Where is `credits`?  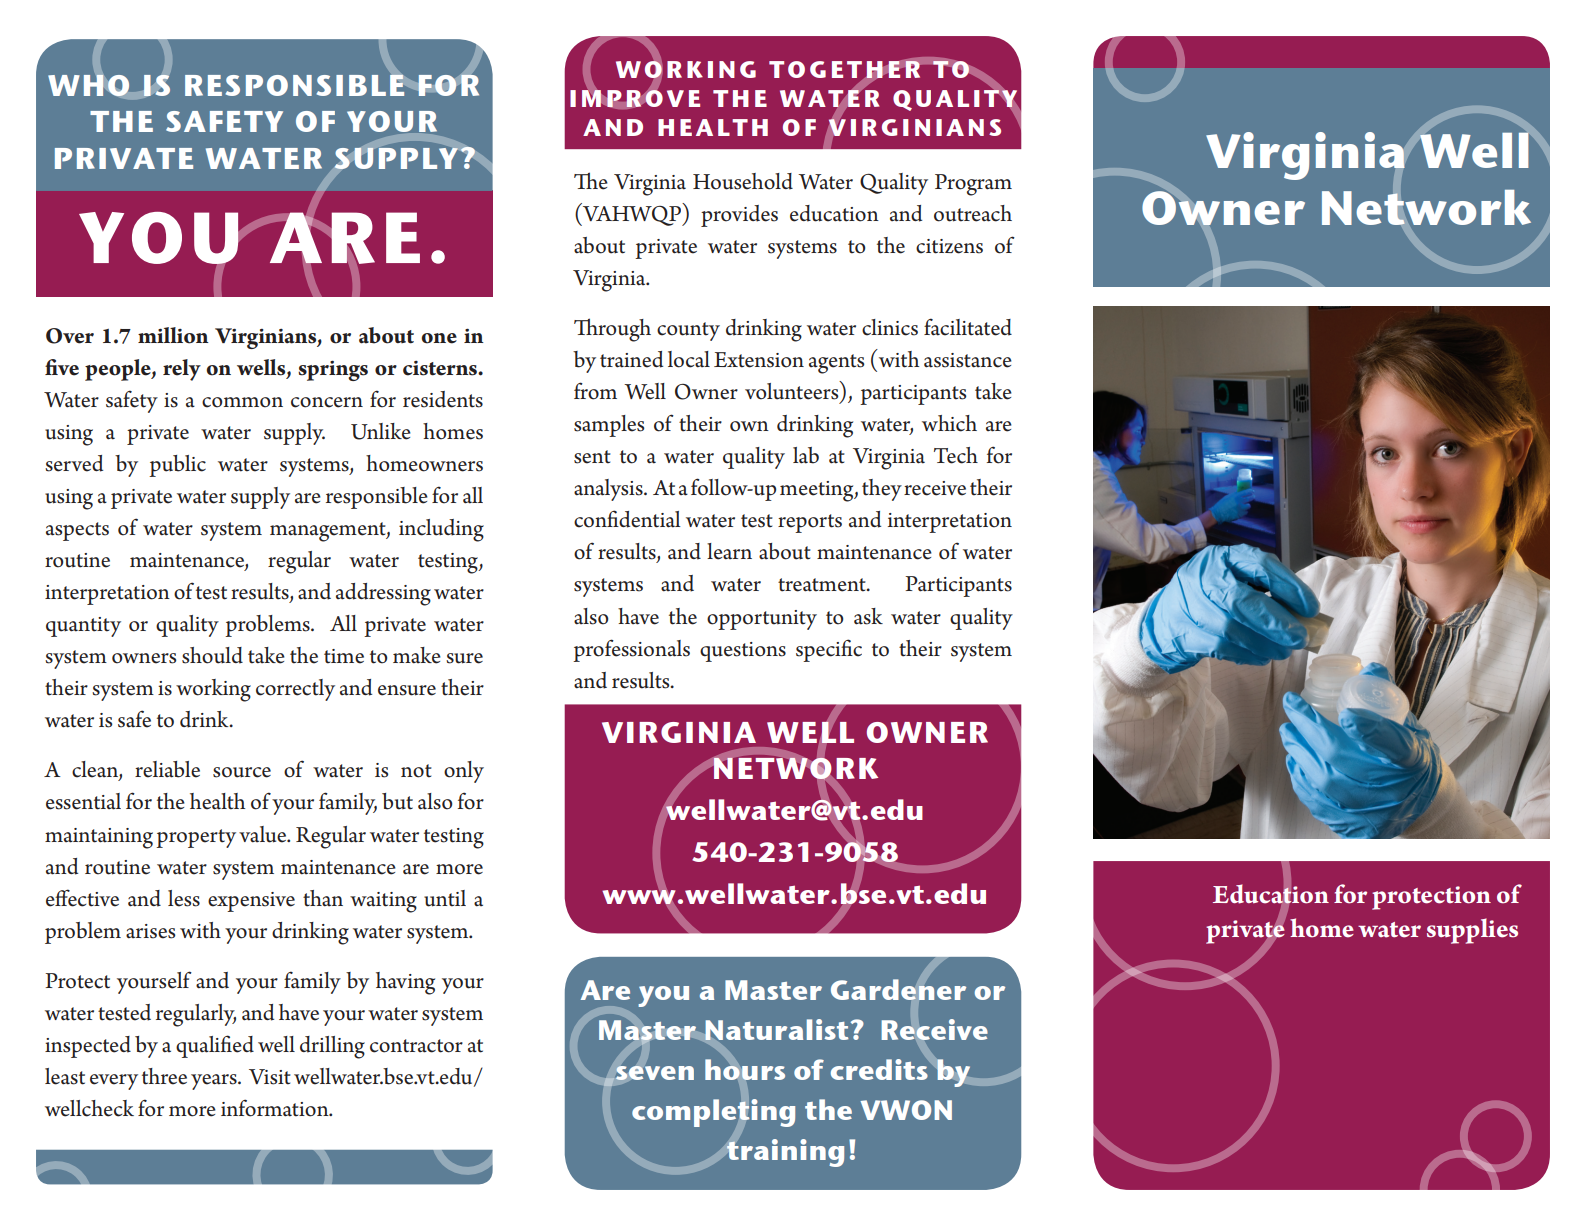 credits is located at coordinates (879, 1069).
